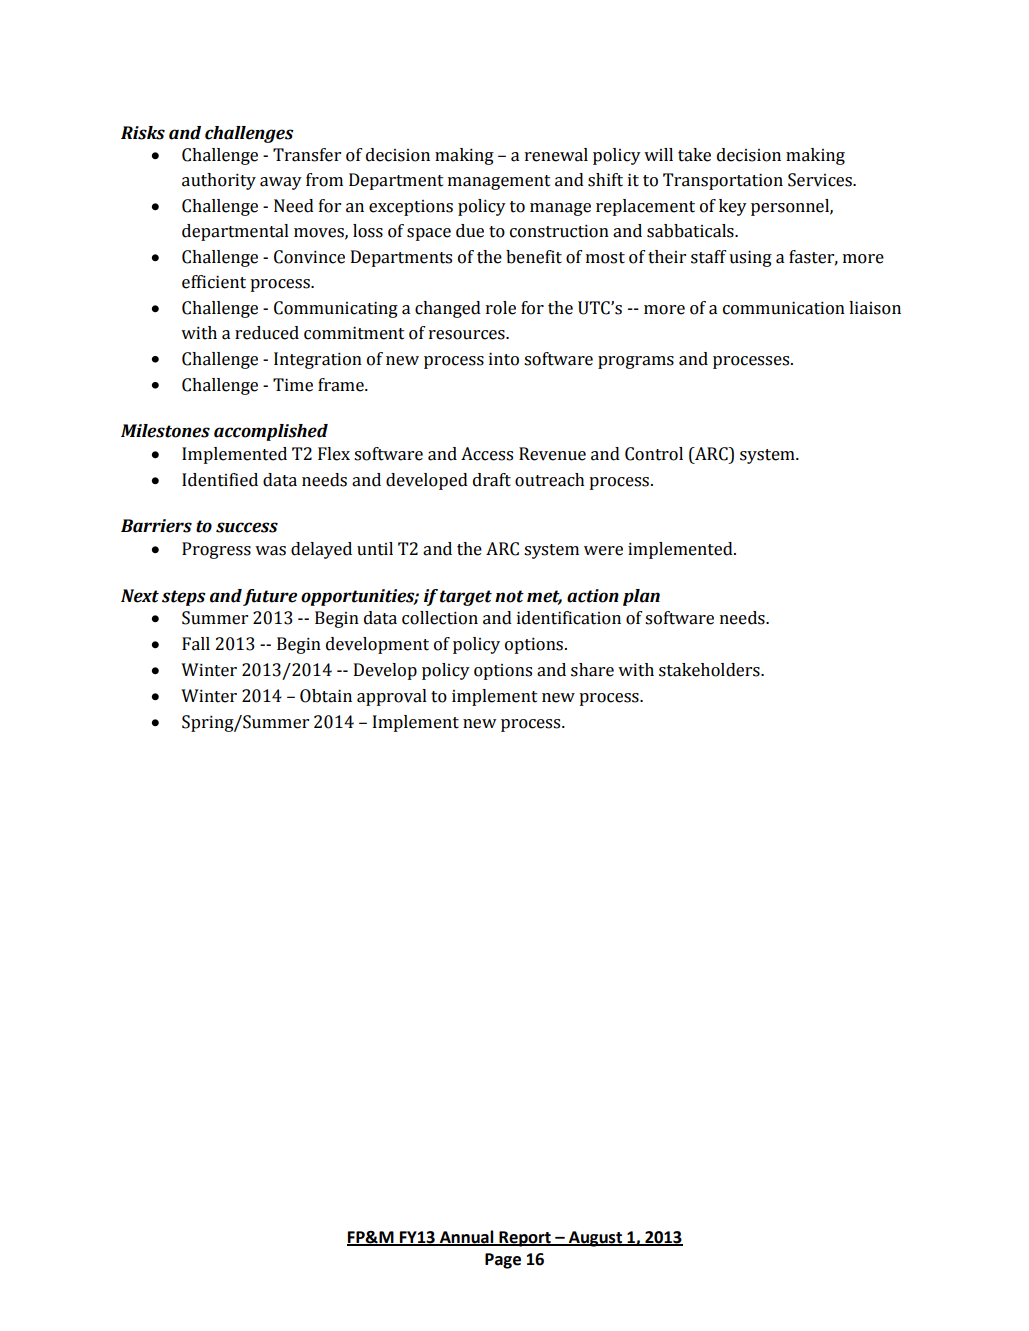  What do you see at coordinates (219, 181) in the screenshot?
I see `authority` at bounding box center [219, 181].
